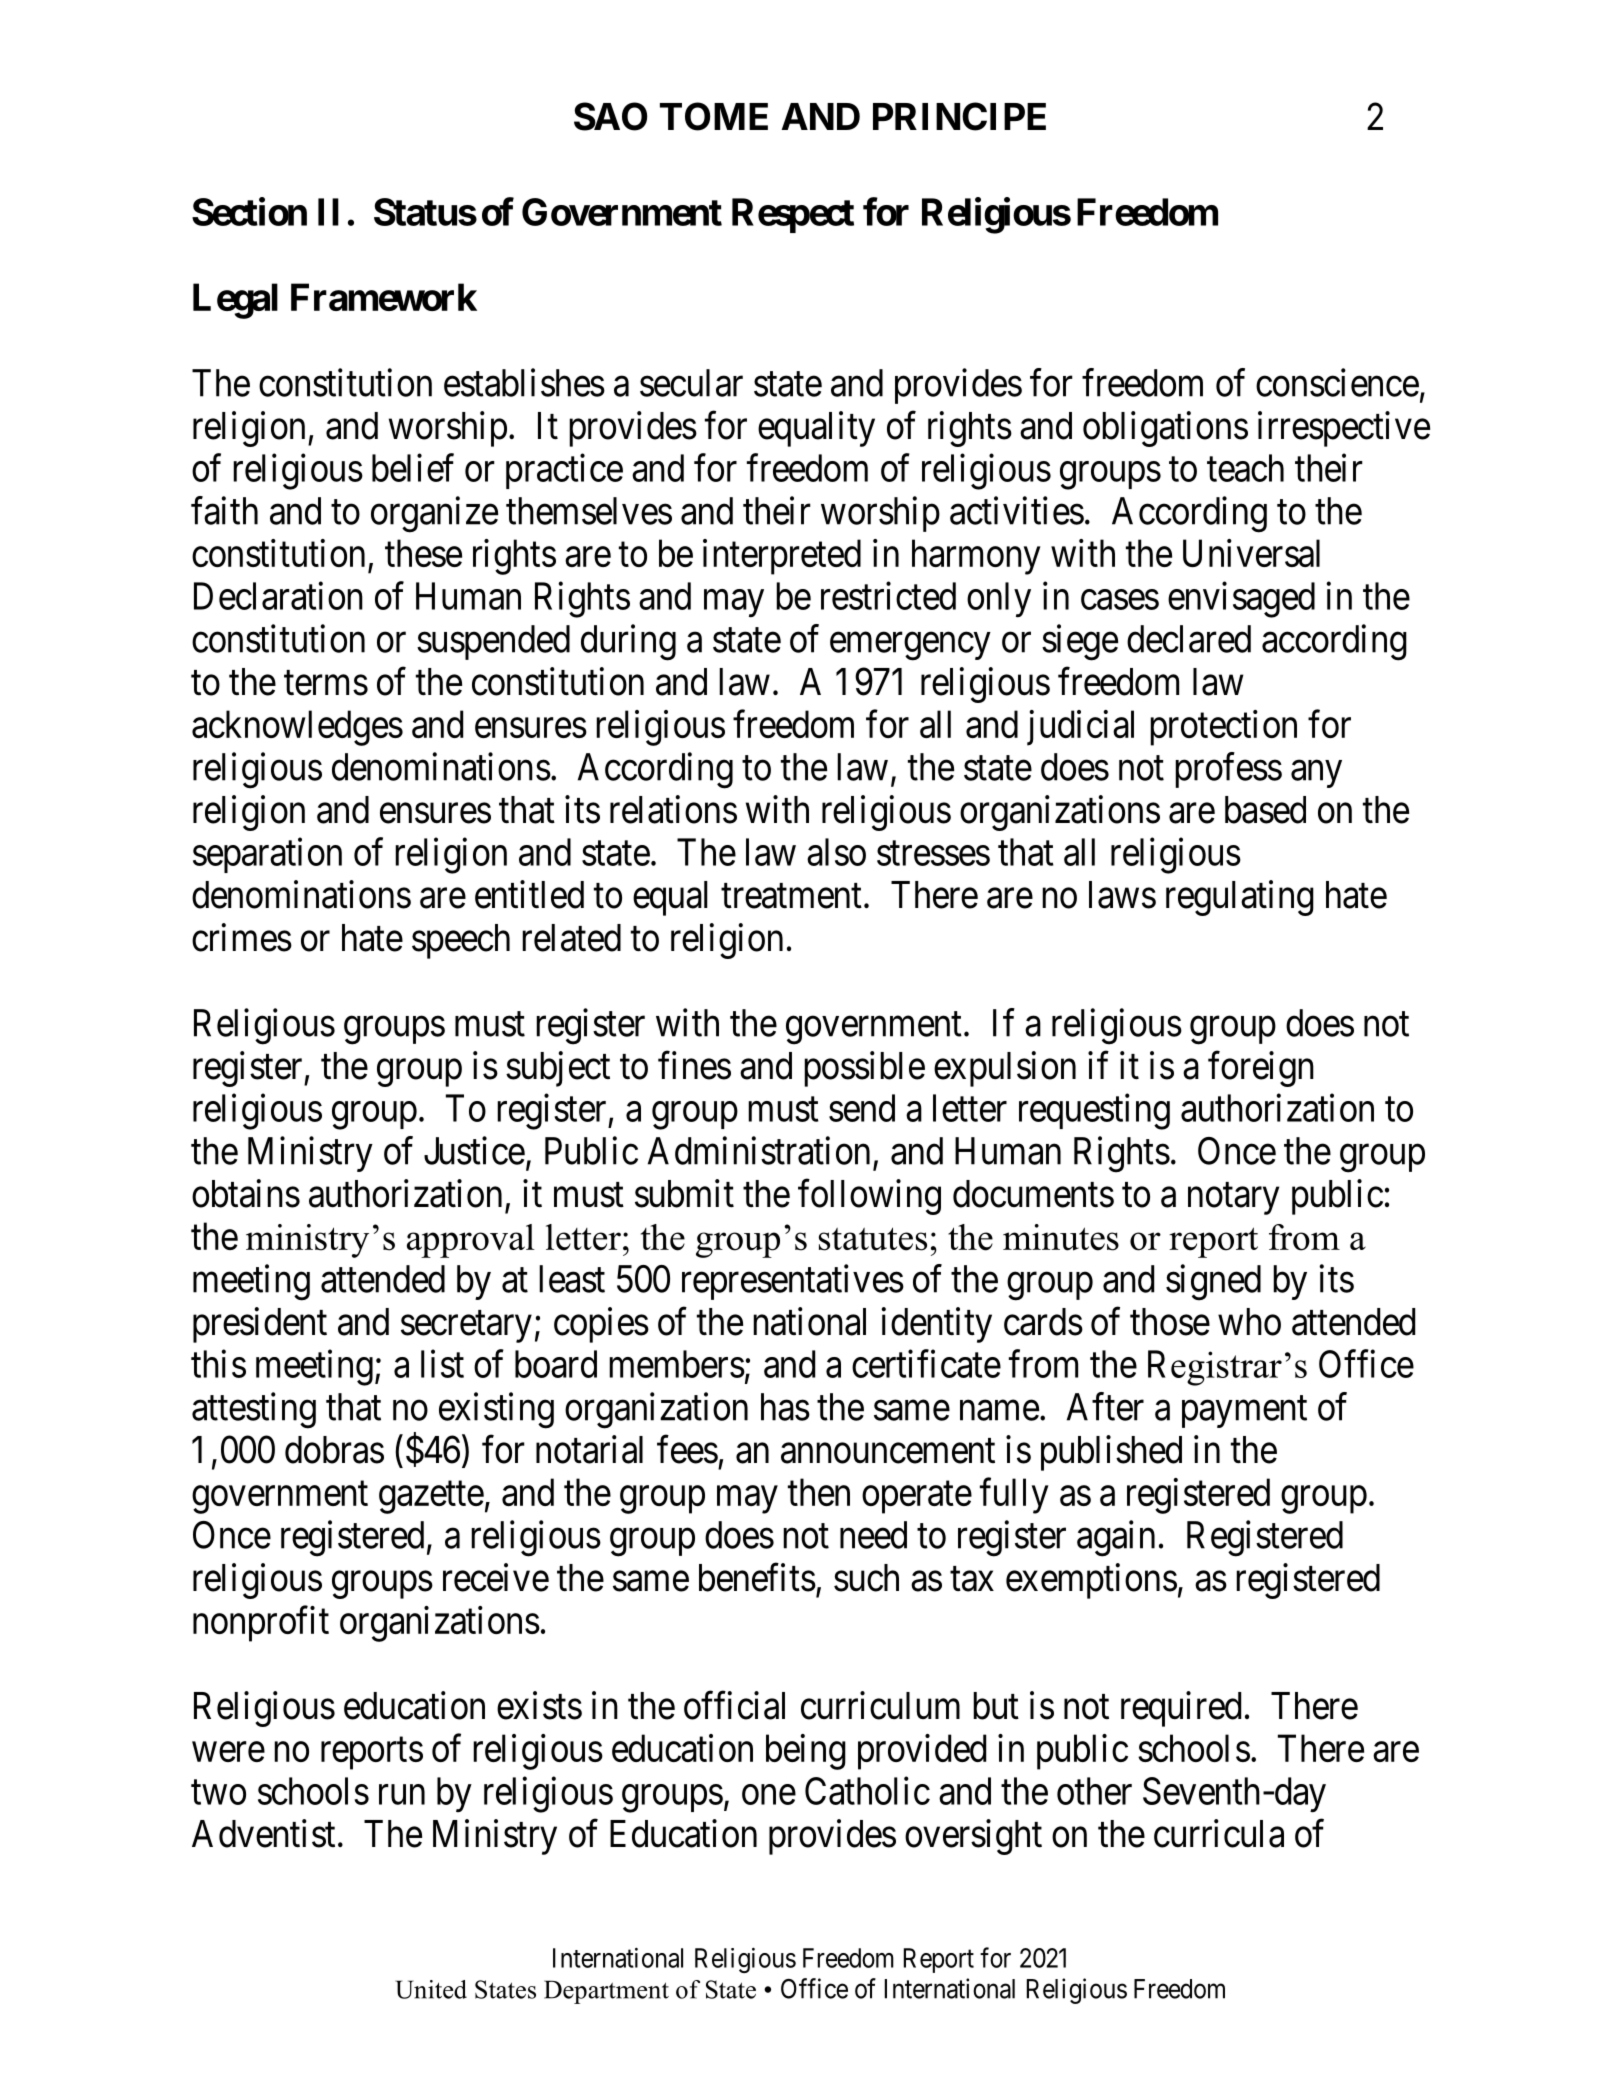 This screenshot has height=2099, width=1622. What do you see at coordinates (461, 941) in the screenshot?
I see `speech` at bounding box center [461, 941].
